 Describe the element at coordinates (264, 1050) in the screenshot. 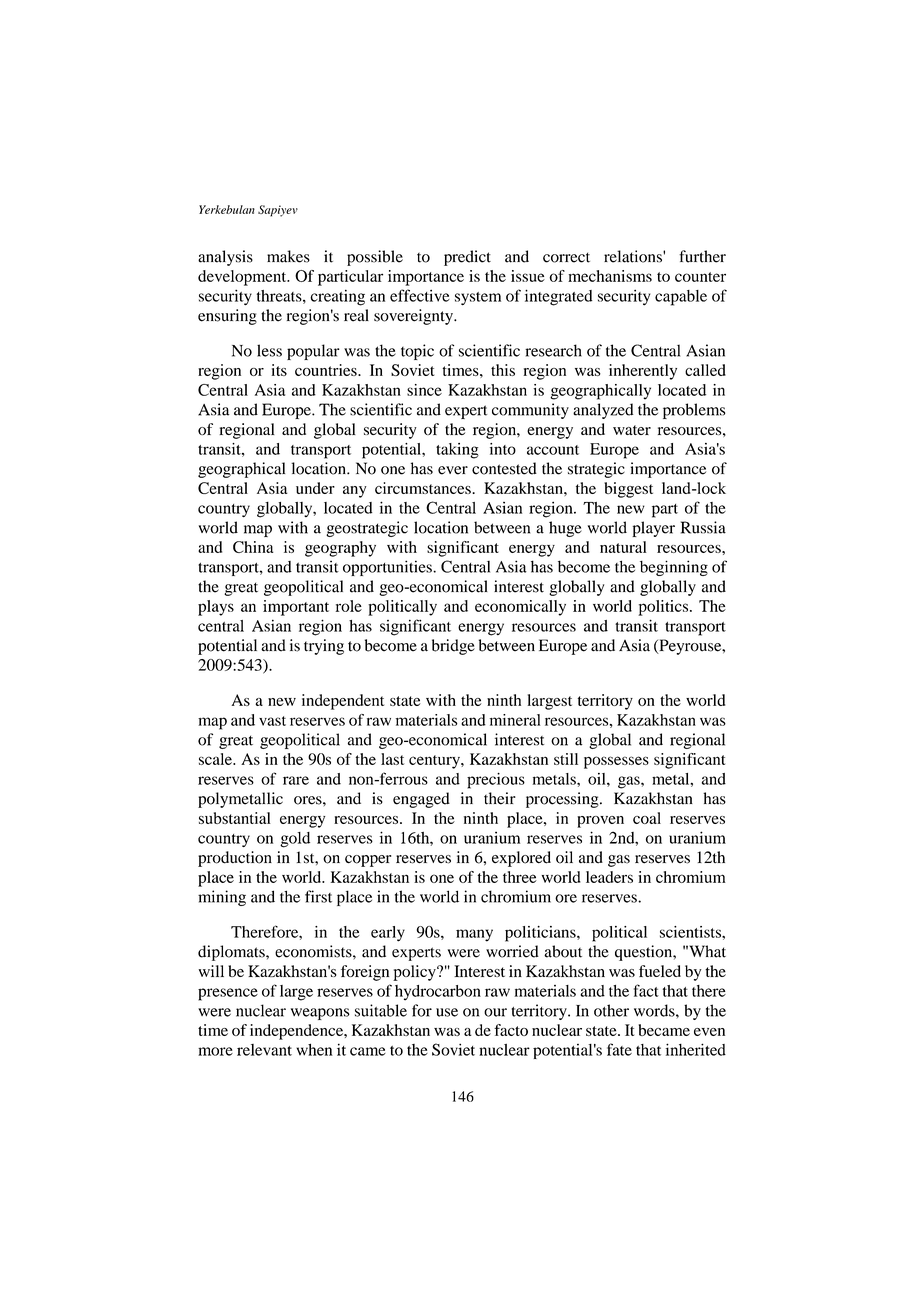

I see `relevant` at that location.
